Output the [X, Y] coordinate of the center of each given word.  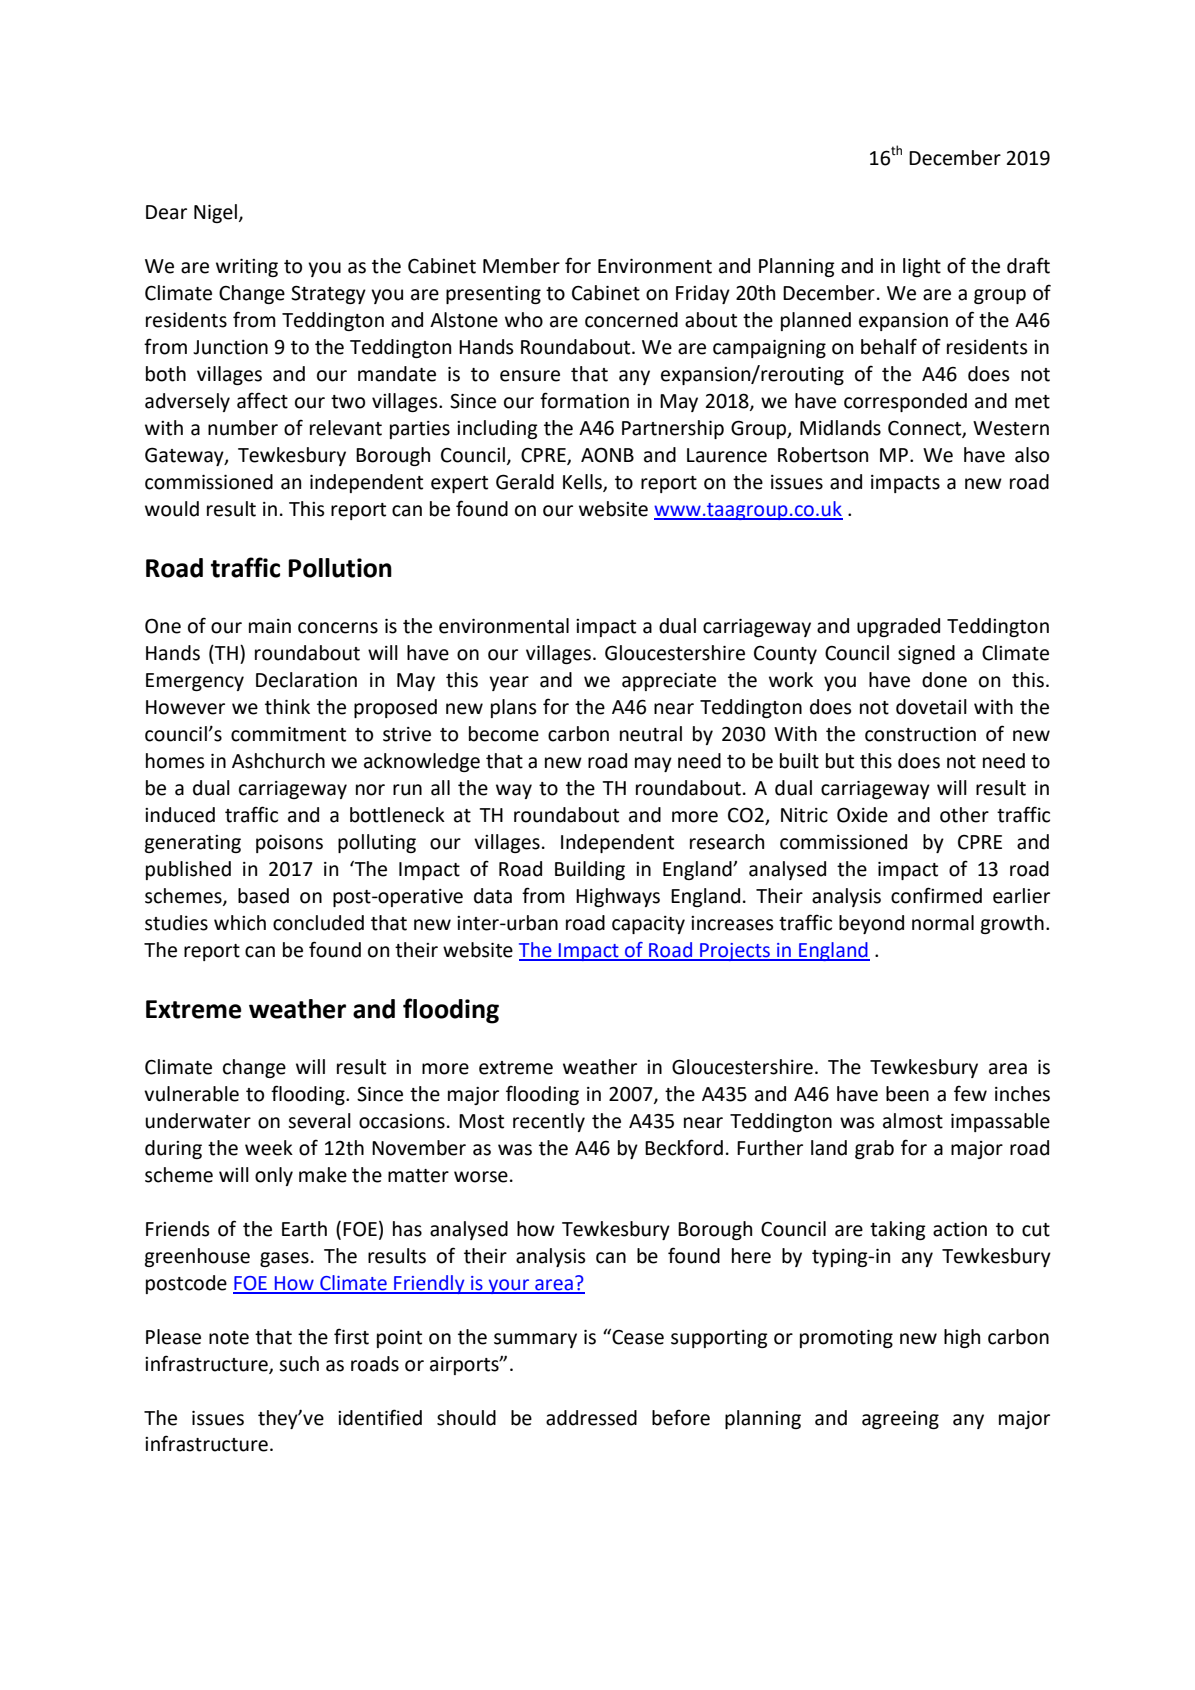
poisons [289, 844]
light [922, 267]
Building [590, 870]
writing [247, 268]
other [964, 815]
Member [521, 266]
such [299, 1364]
